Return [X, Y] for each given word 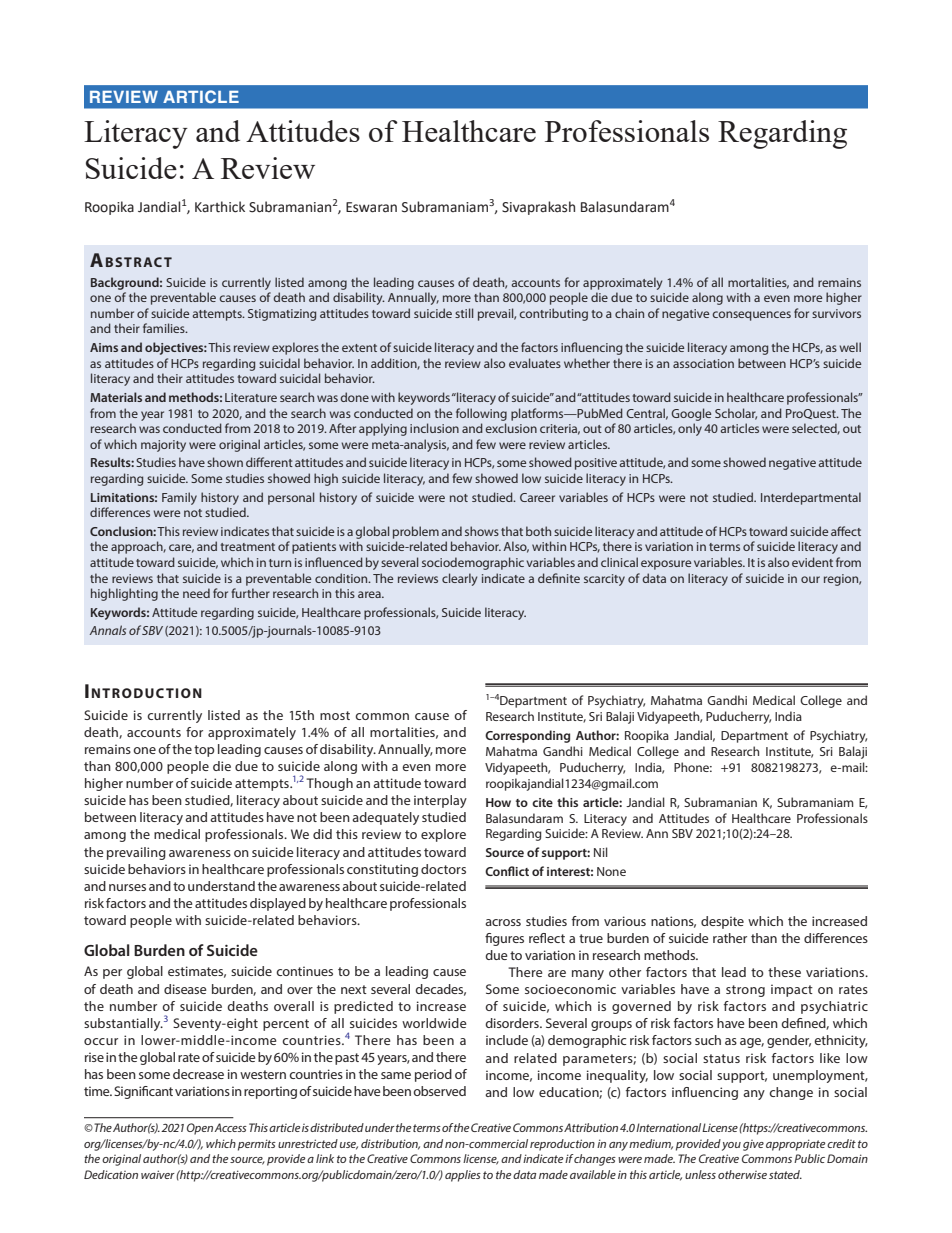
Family [179, 498]
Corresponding [527, 736]
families [165, 328]
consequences [752, 316]
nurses [127, 887]
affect [846, 531]
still [464, 313]
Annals [108, 630]
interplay [440, 801]
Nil [601, 852]
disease [185, 989]
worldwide [434, 1023]
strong [745, 991]
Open [200, 1129]
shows [482, 531]
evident [812, 562]
